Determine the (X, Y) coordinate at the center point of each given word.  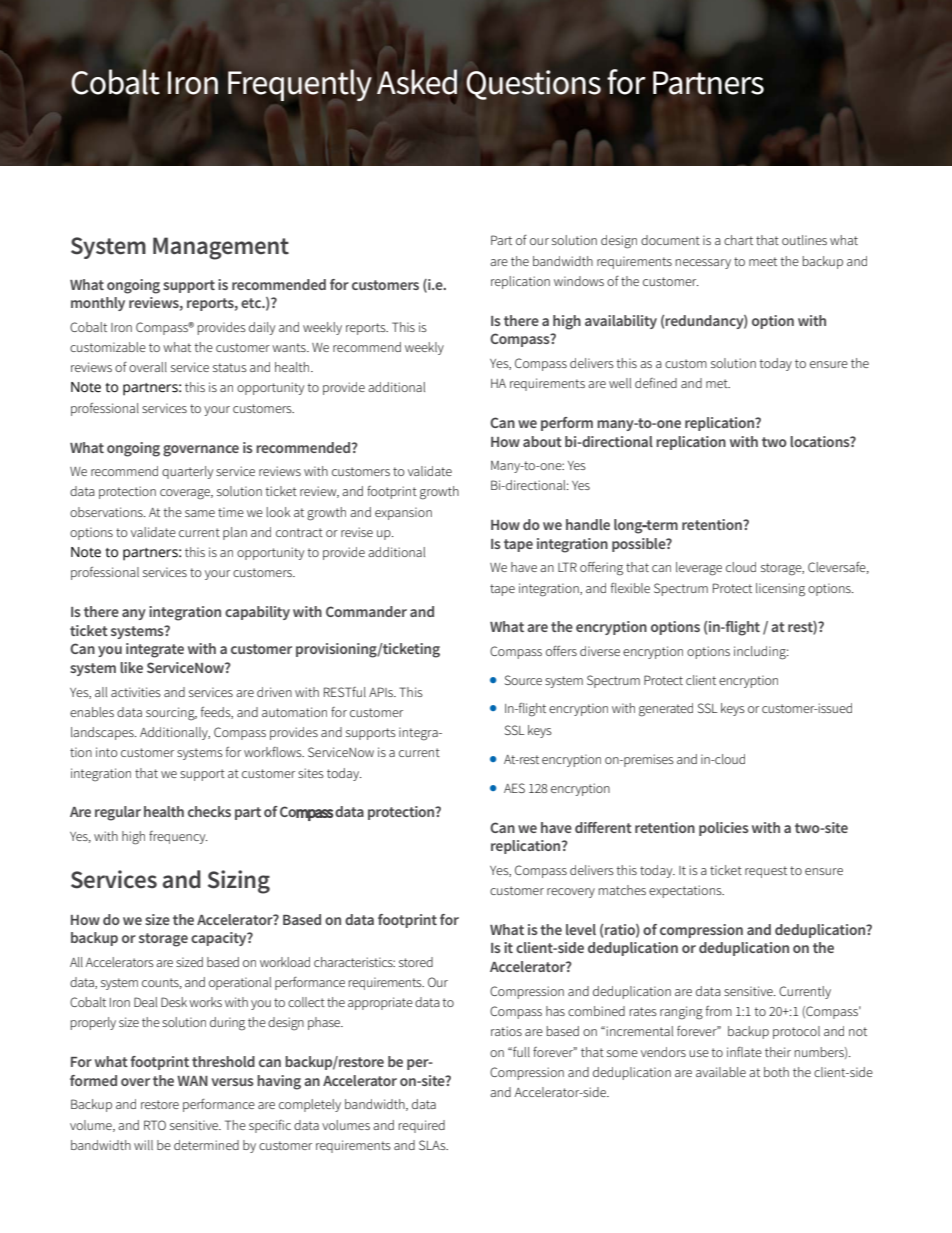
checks (209, 811)
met (718, 383)
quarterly (187, 472)
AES (514, 788)
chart (738, 240)
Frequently (300, 85)
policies (724, 829)
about (542, 441)
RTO (155, 1125)
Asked (417, 82)
